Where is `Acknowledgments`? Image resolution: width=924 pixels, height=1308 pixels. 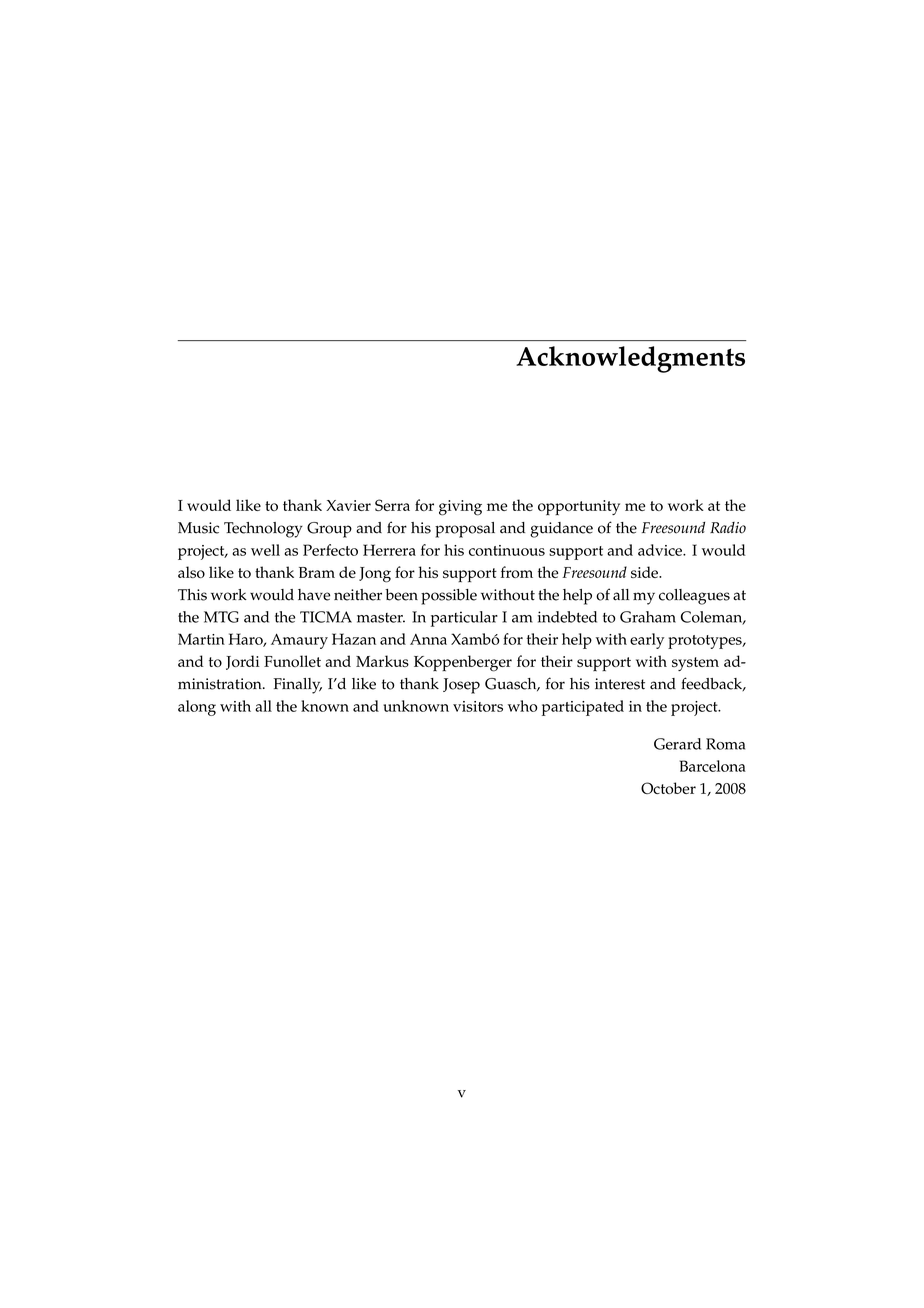
Acknowledgments is located at coordinates (630, 359).
